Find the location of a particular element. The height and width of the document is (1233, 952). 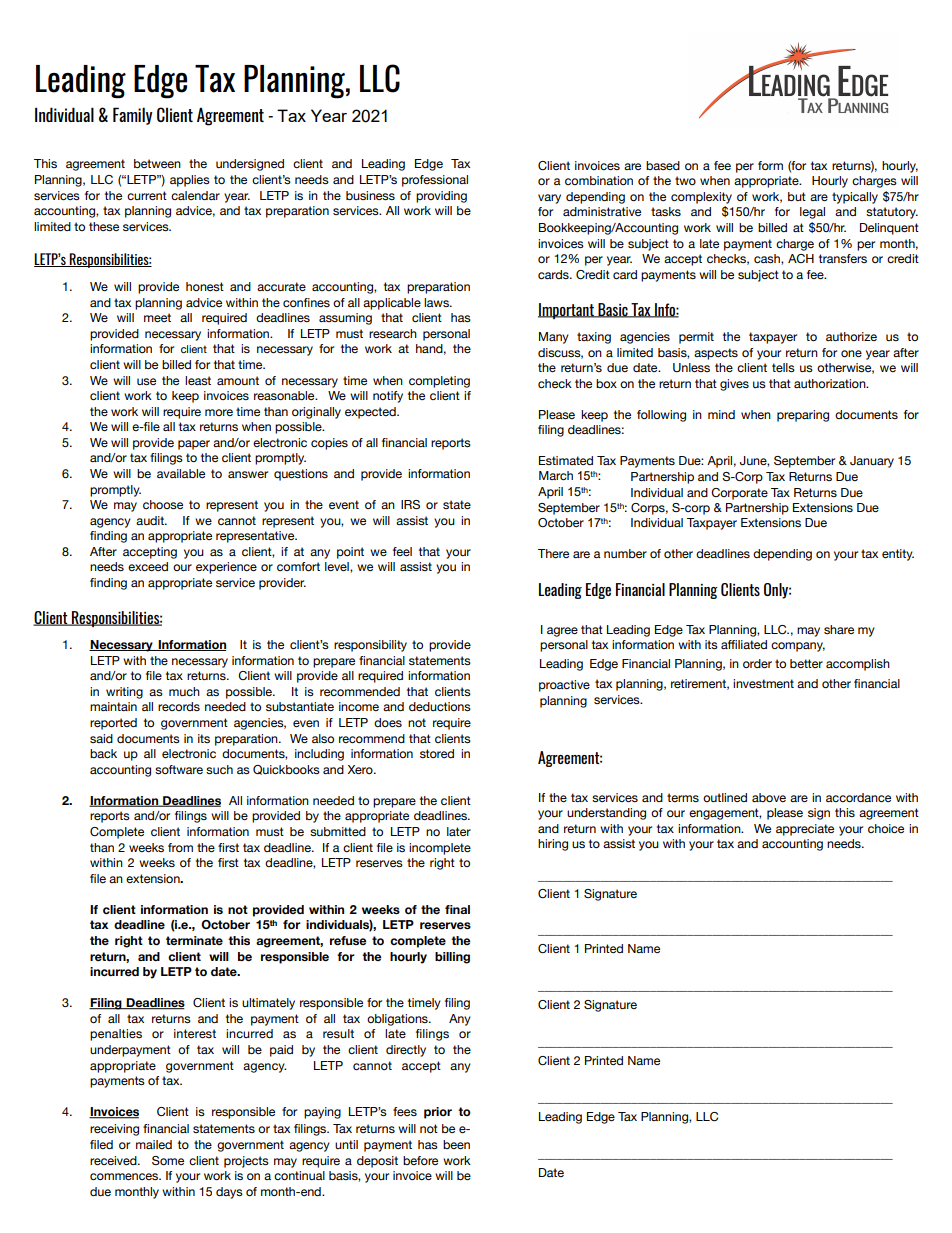

appreciate is located at coordinates (805, 830).
